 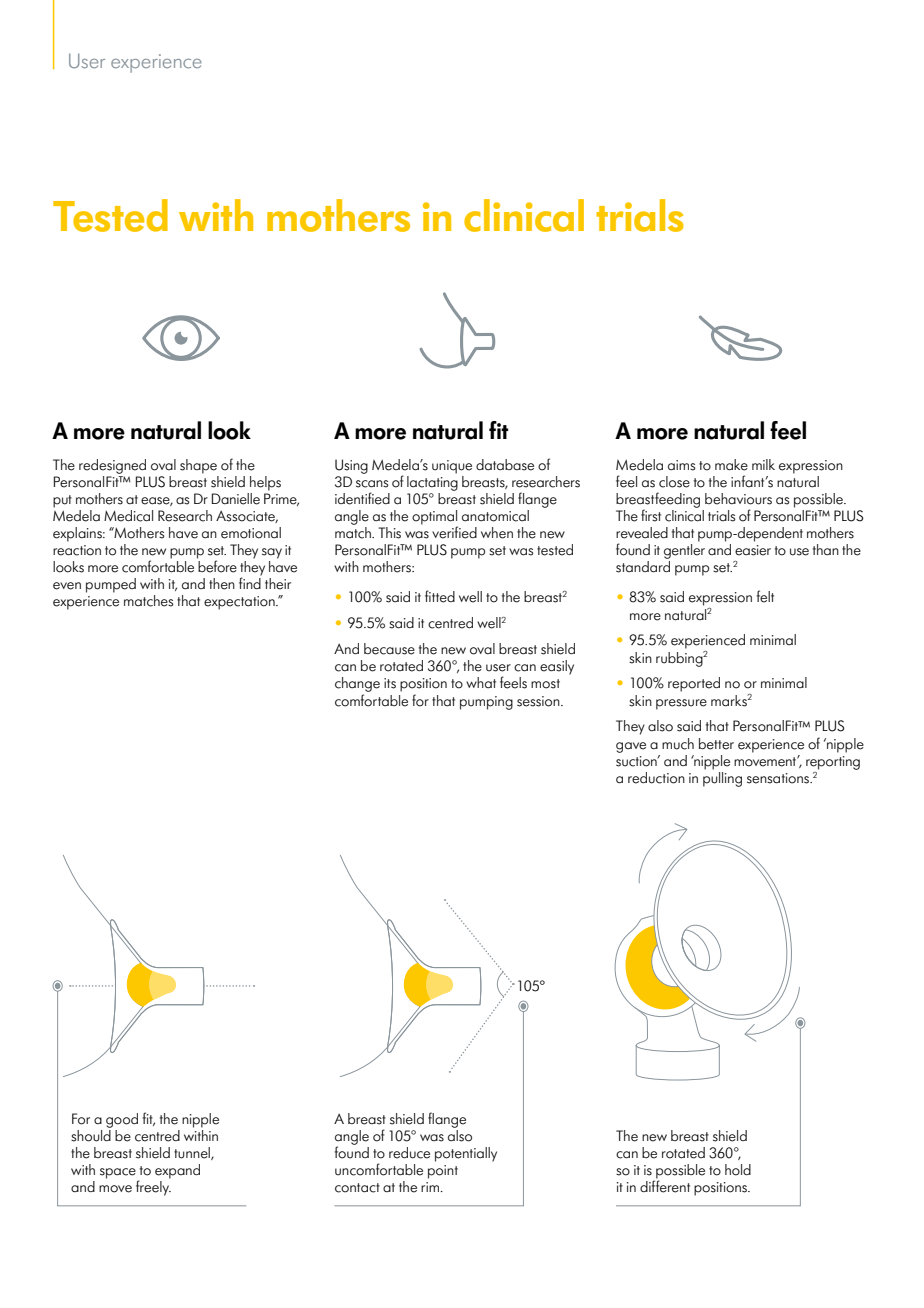 I want to click on good, so click(x=122, y=1120).
